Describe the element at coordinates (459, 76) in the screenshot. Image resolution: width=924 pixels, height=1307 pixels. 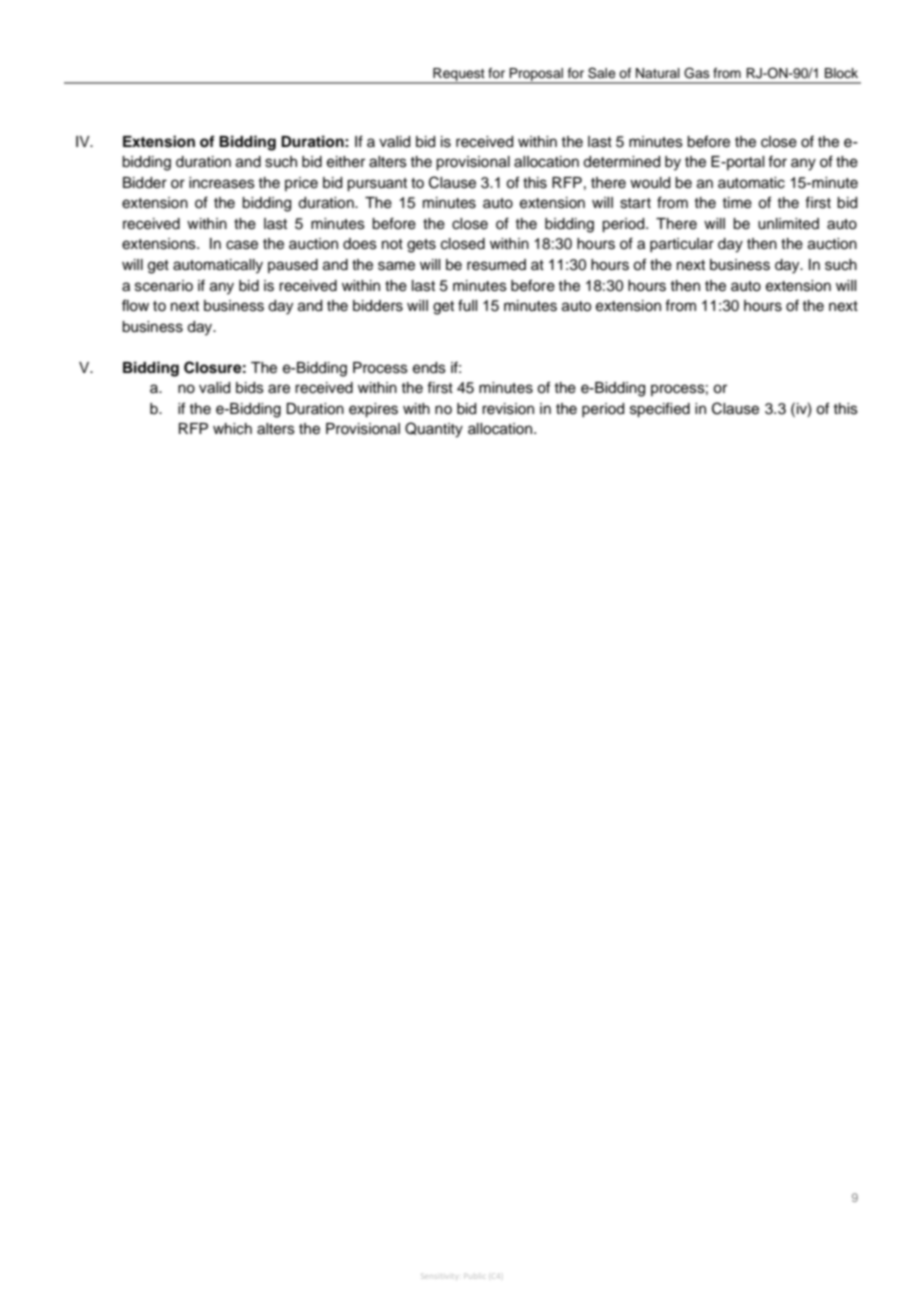
I see `Request` at that location.
